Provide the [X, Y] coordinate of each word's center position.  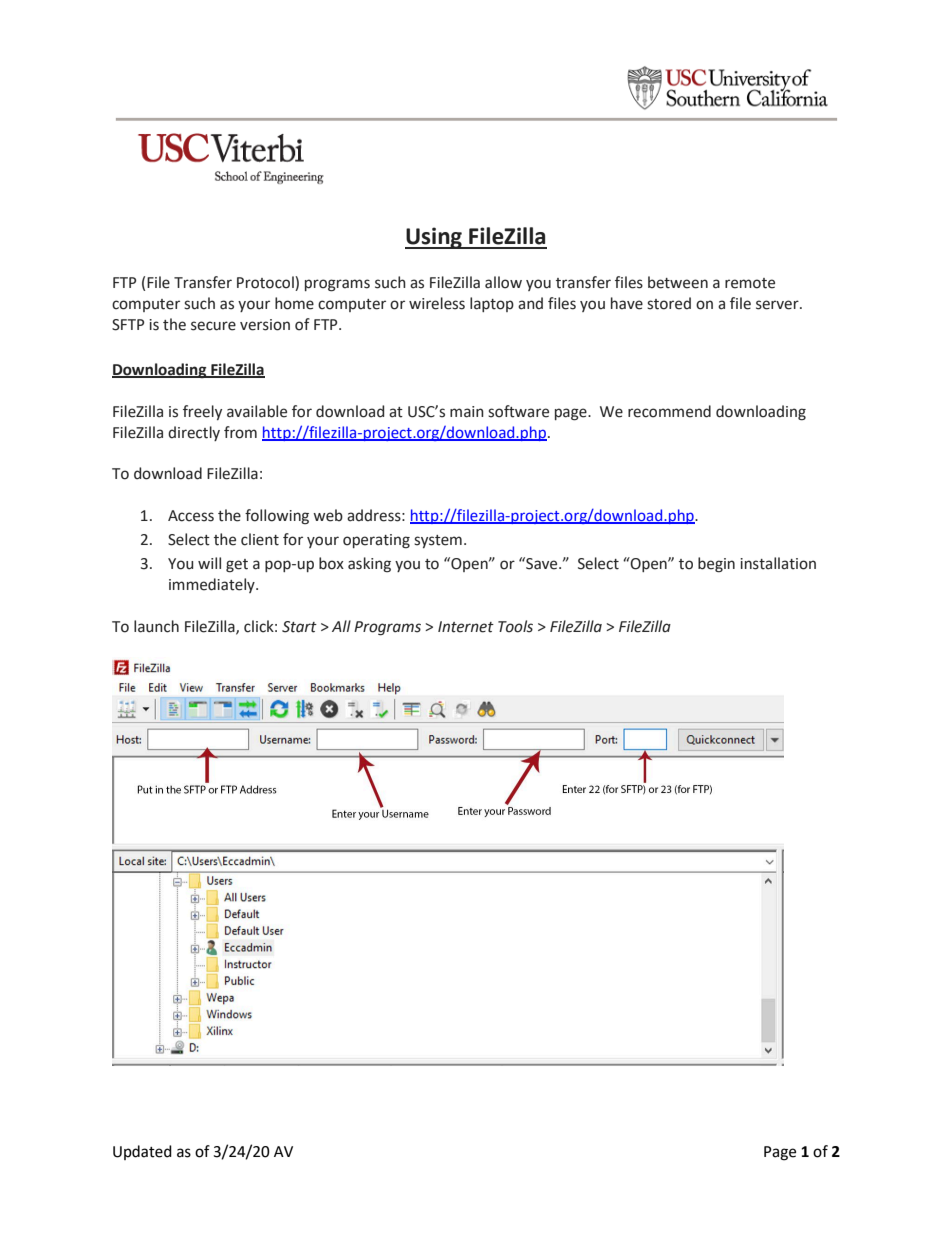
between [678, 282]
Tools [515, 626]
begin [716, 565]
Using [434, 238]
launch [156, 626]
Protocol [266, 283]
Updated [142, 1152]
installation [778, 563]
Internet [466, 627]
